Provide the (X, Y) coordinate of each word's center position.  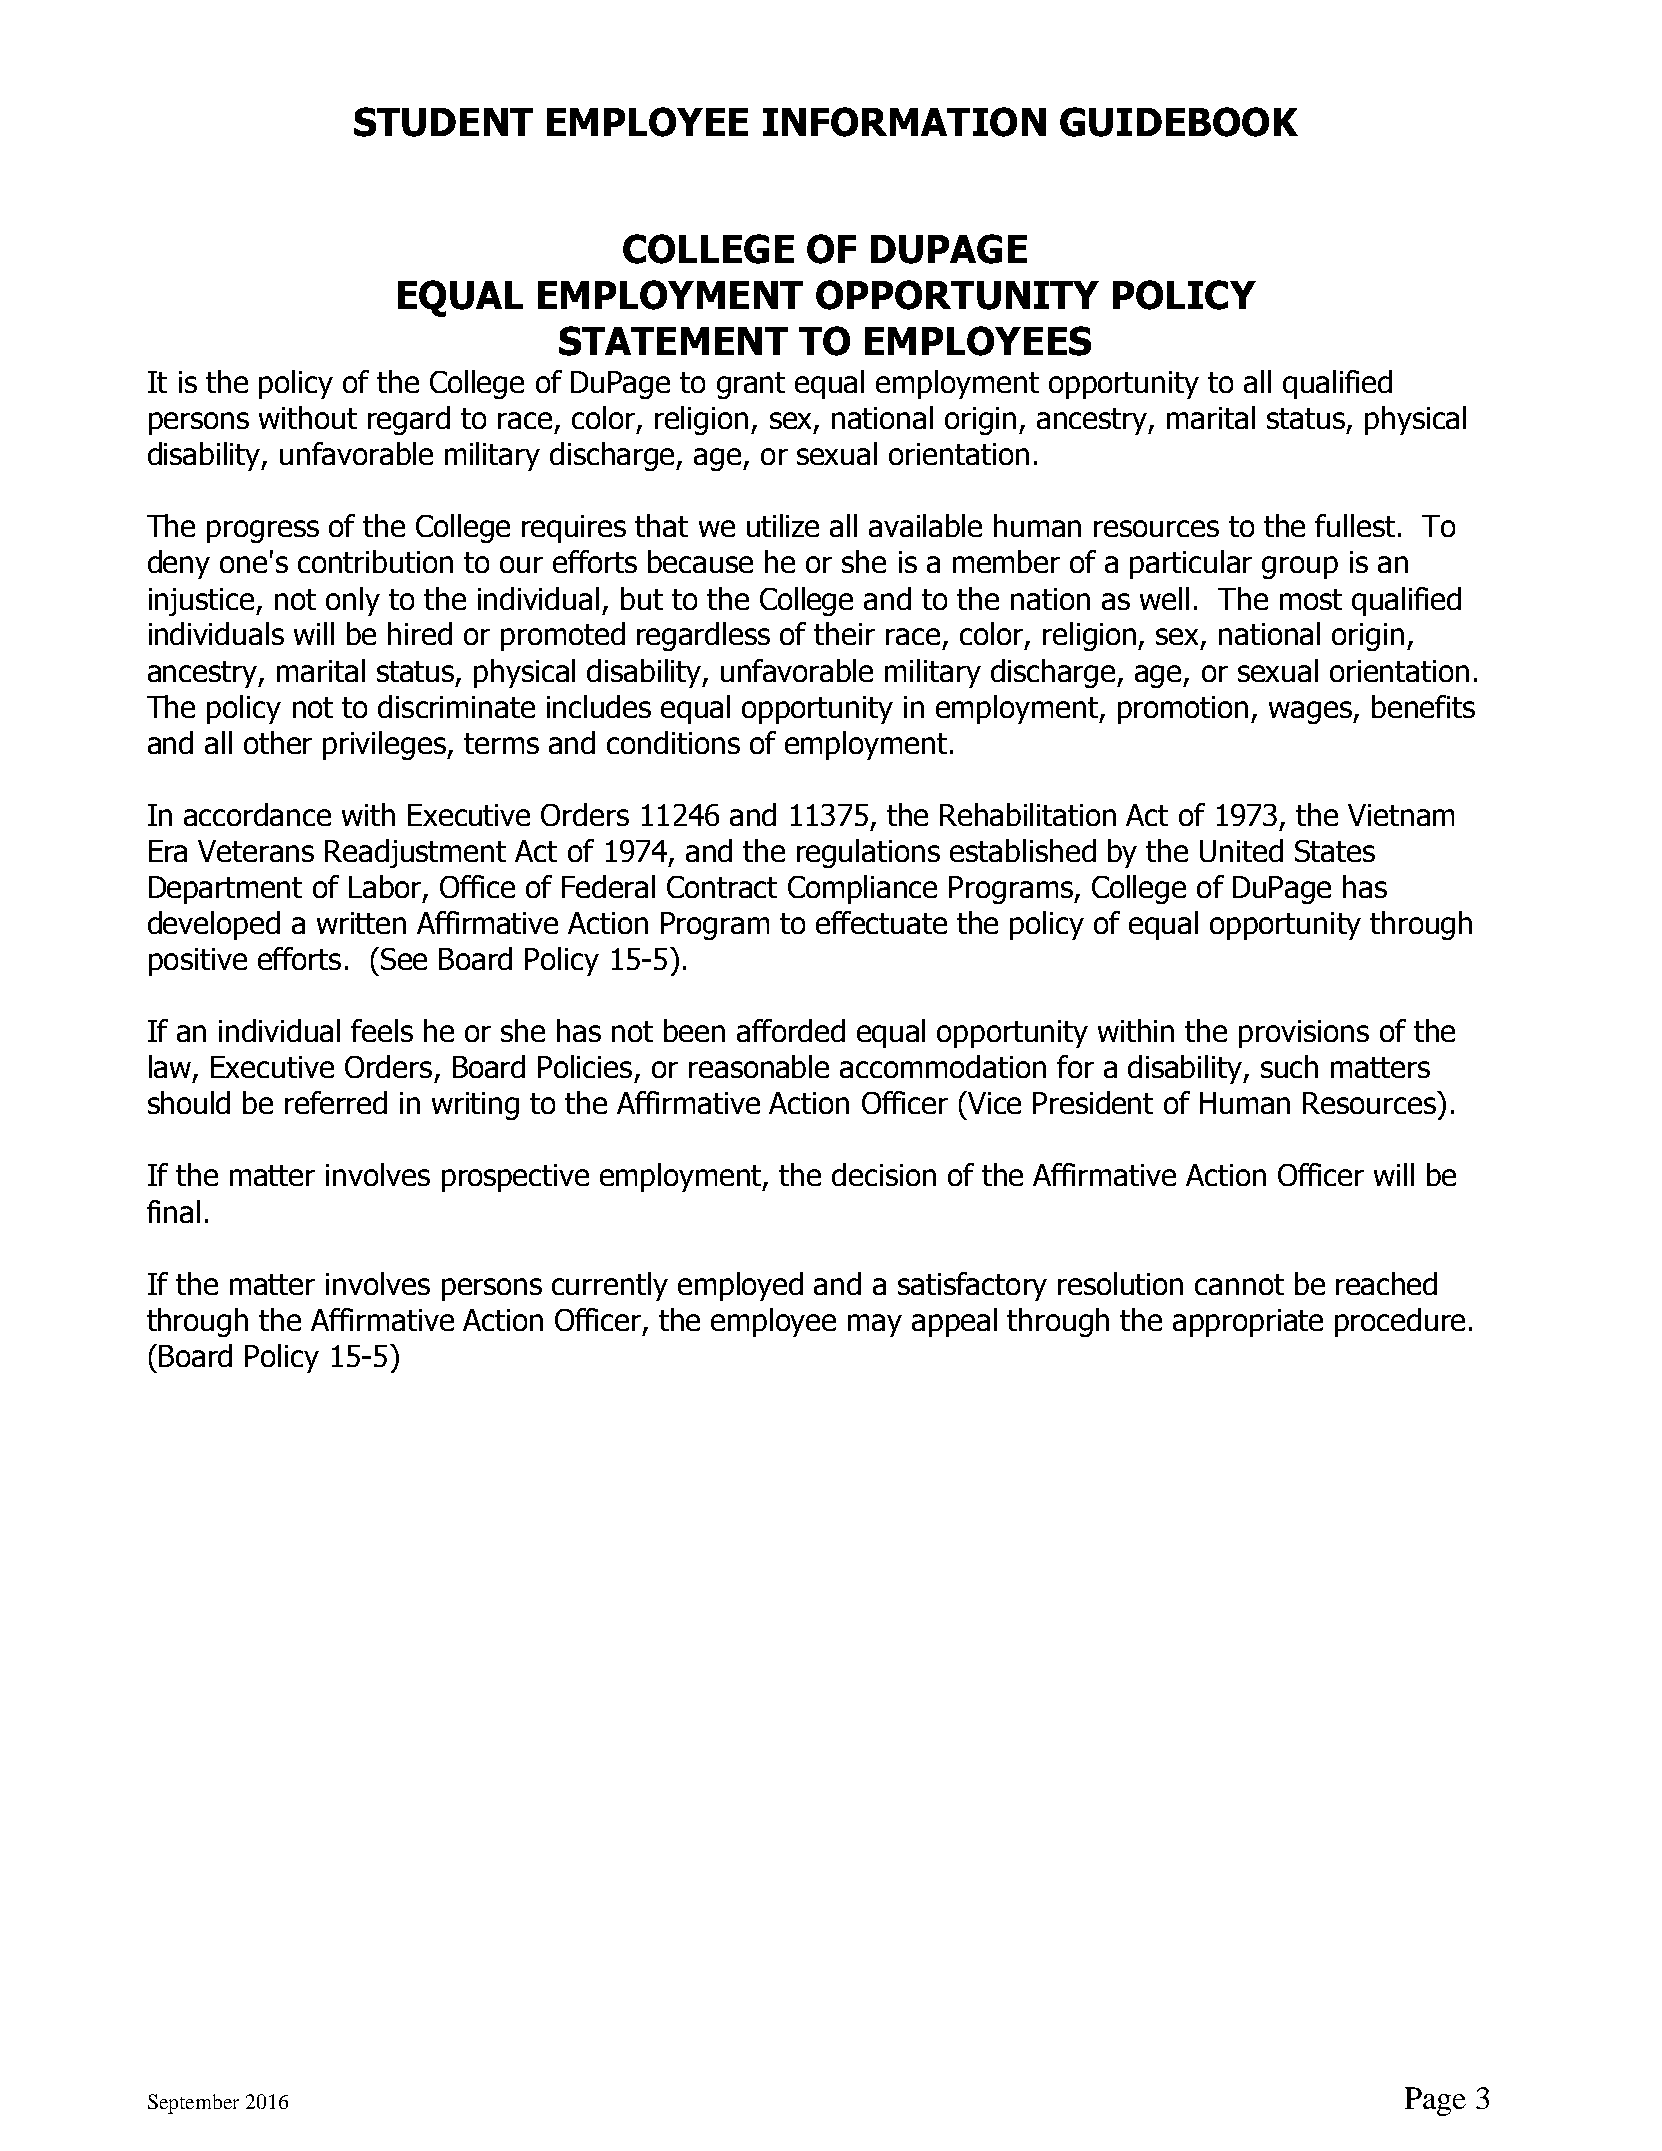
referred (336, 1102)
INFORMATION (904, 122)
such (1289, 1066)
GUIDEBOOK (1179, 122)
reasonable (759, 1066)
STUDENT (443, 122)
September (193, 2104)
